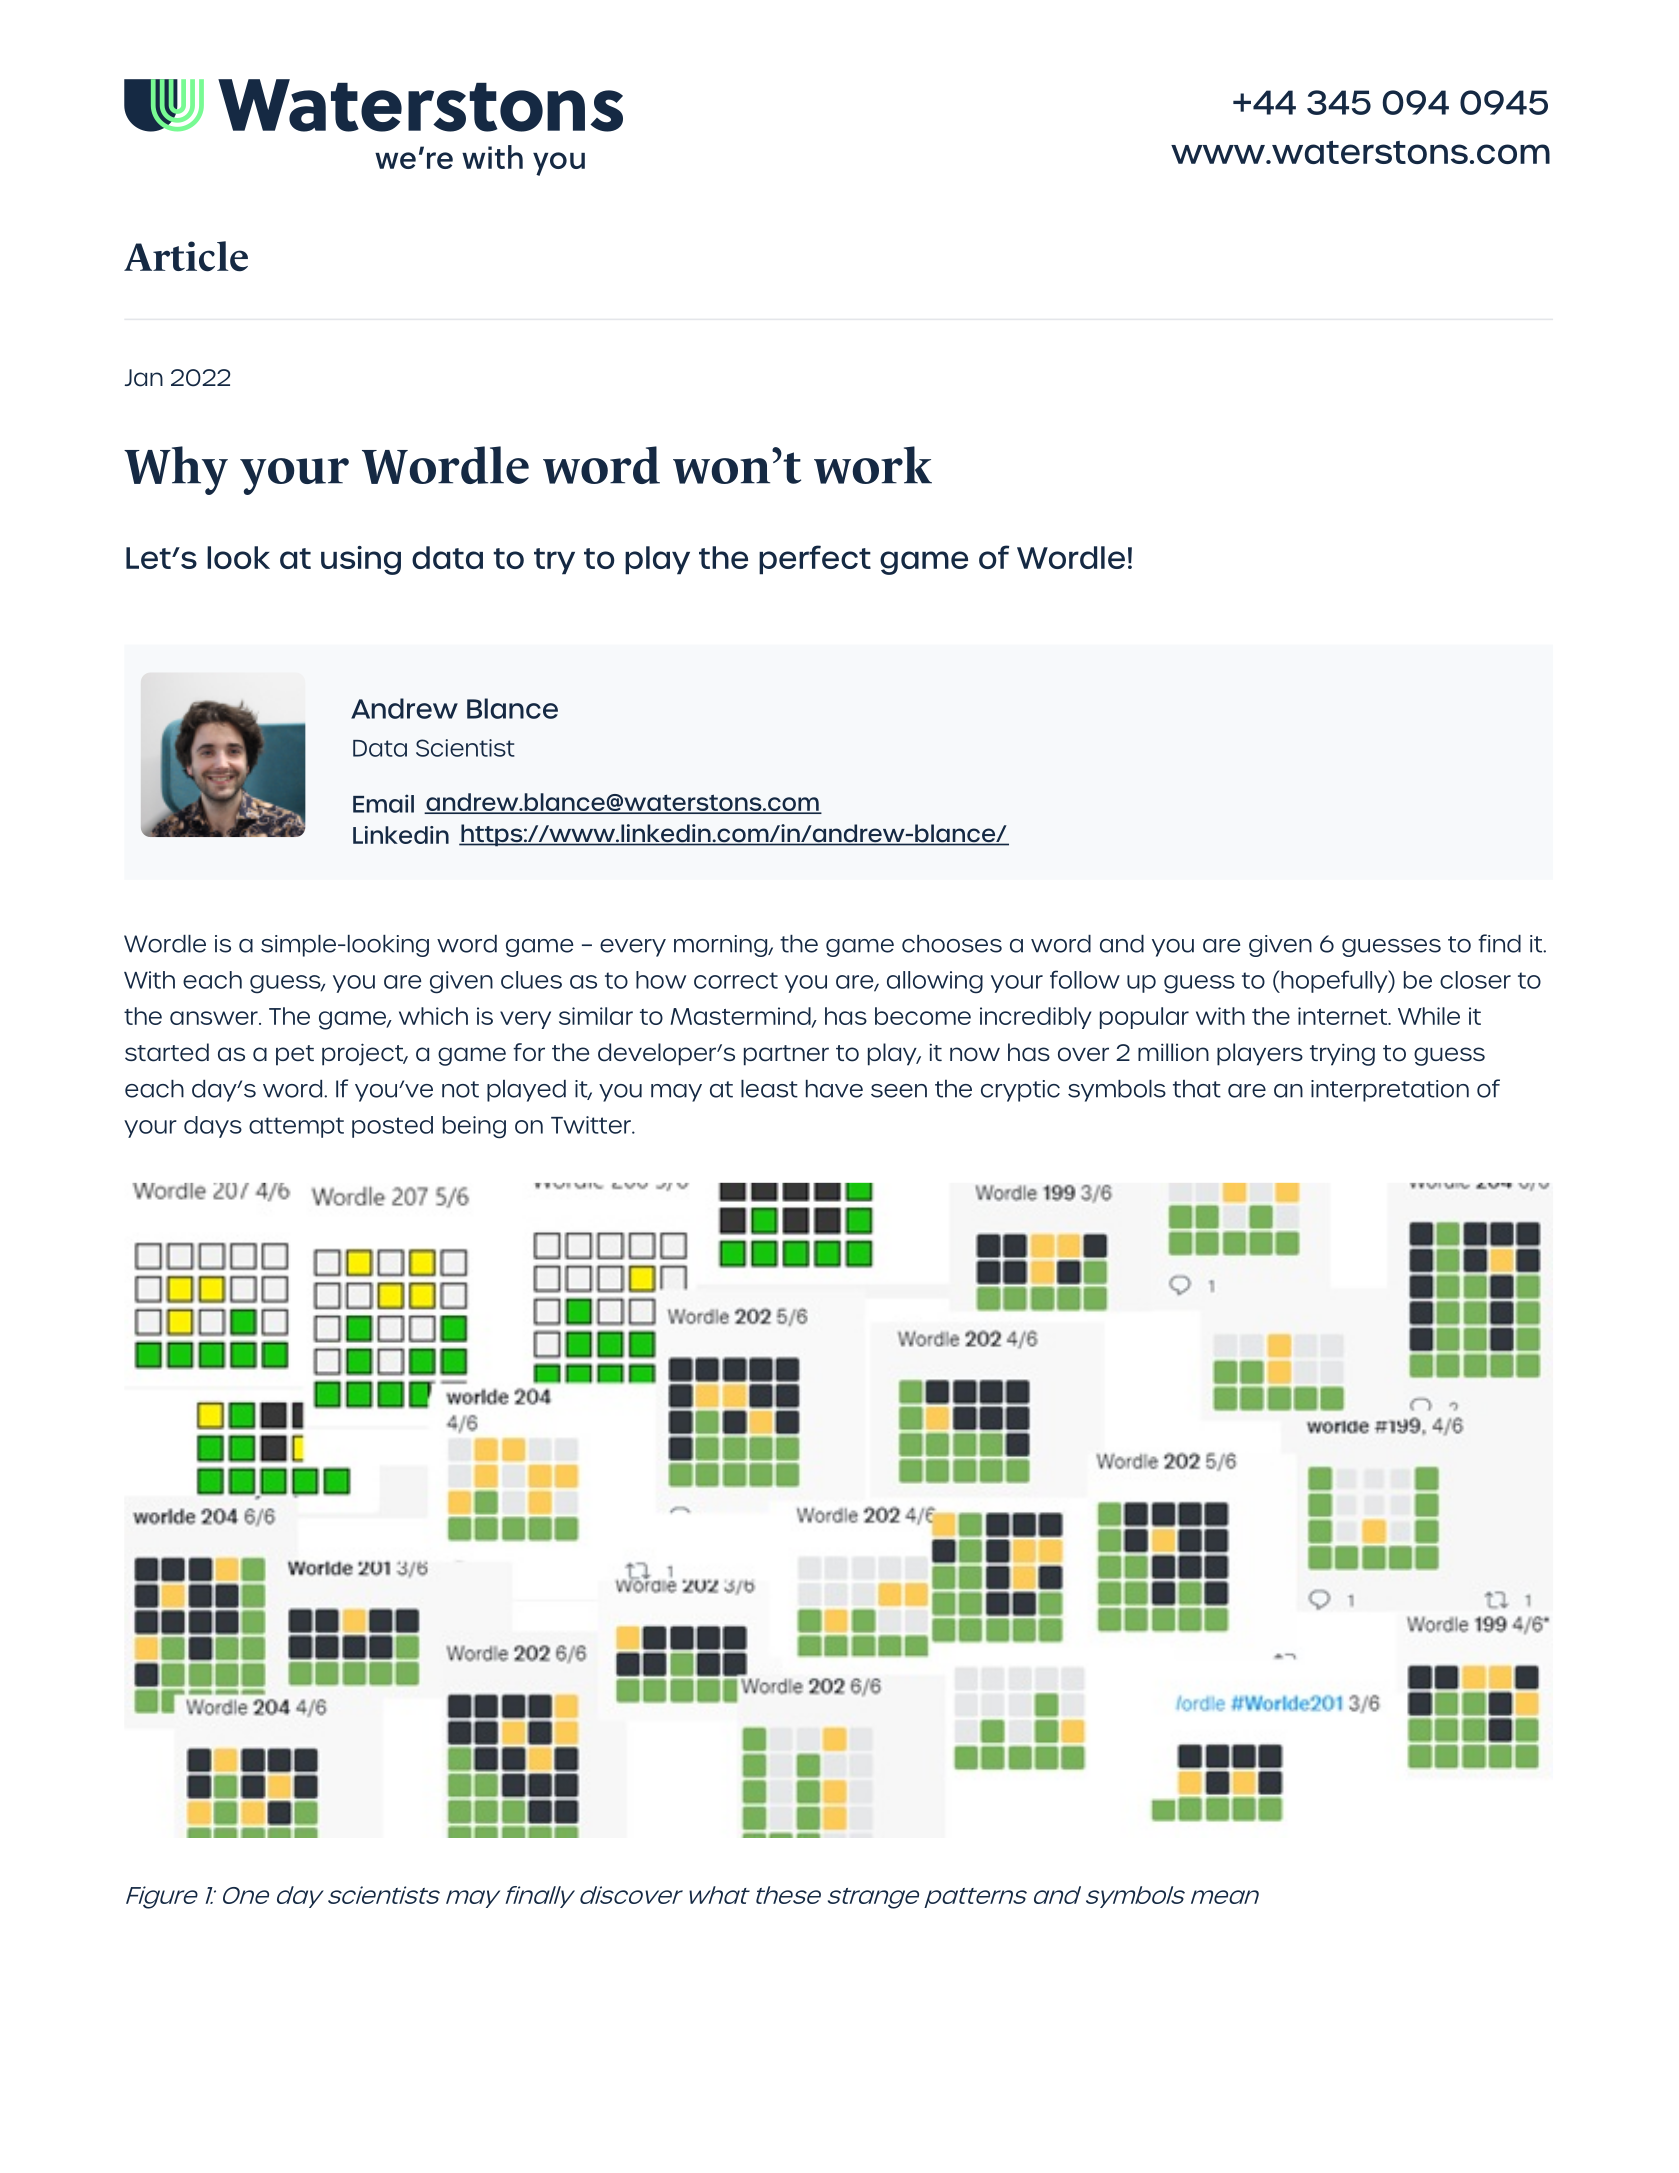 The height and width of the screenshot is (2173, 1679). Describe the element at coordinates (873, 465) in the screenshot. I see `work` at that location.
